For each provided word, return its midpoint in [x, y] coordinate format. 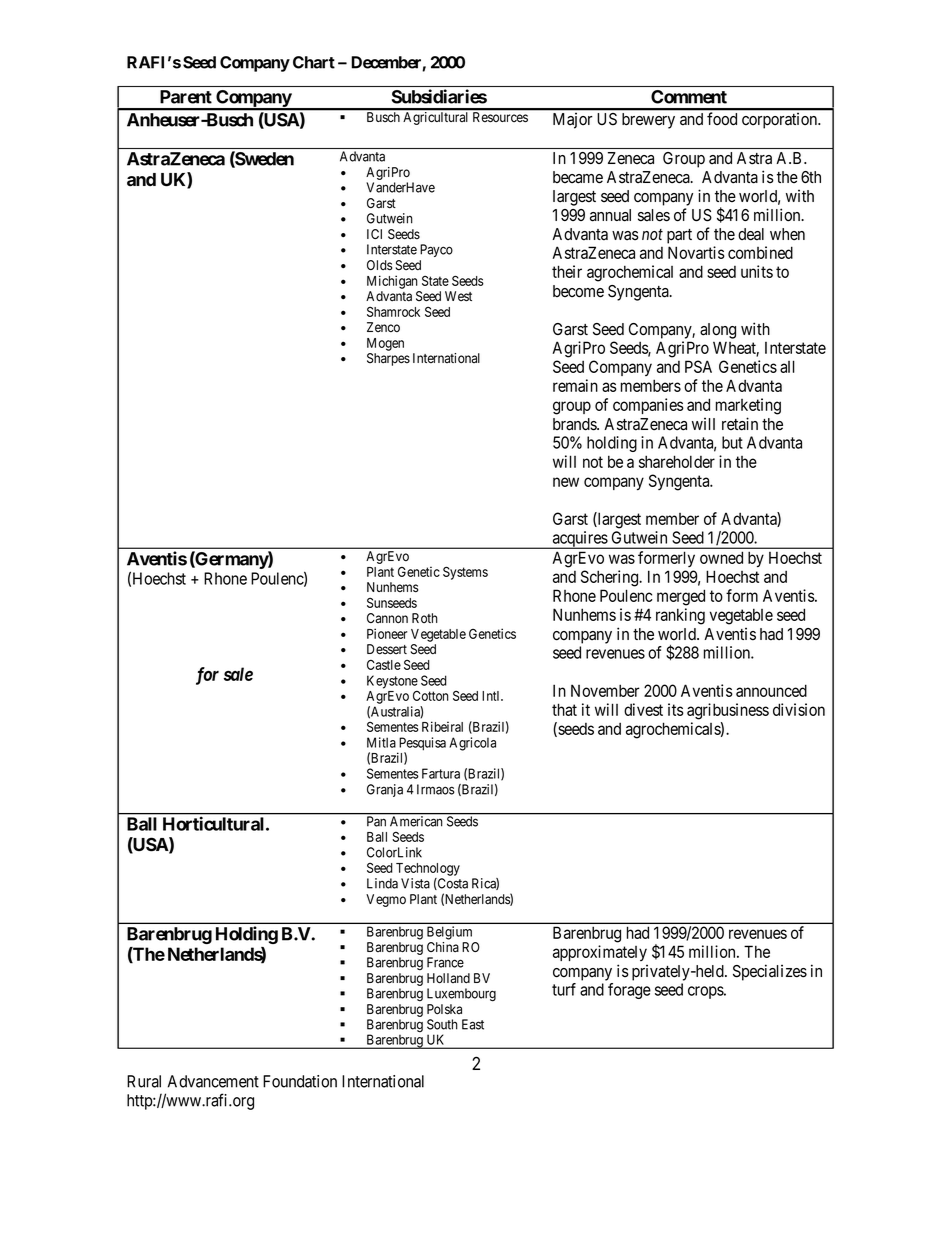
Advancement [213, 1081]
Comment [689, 97]
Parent [186, 97]
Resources [500, 117]
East [473, 1024]
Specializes [770, 972]
